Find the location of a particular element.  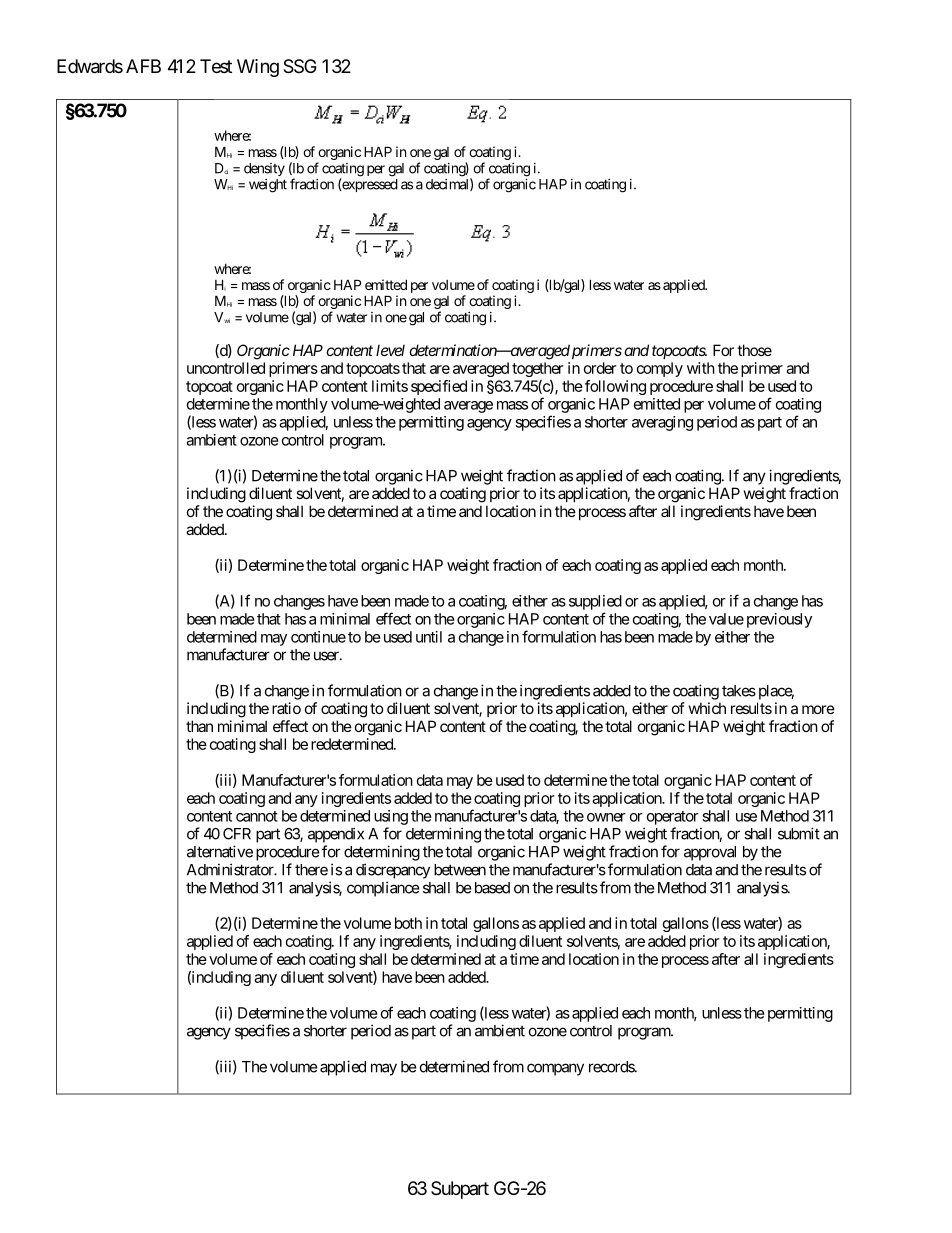

company is located at coordinates (555, 1069).
